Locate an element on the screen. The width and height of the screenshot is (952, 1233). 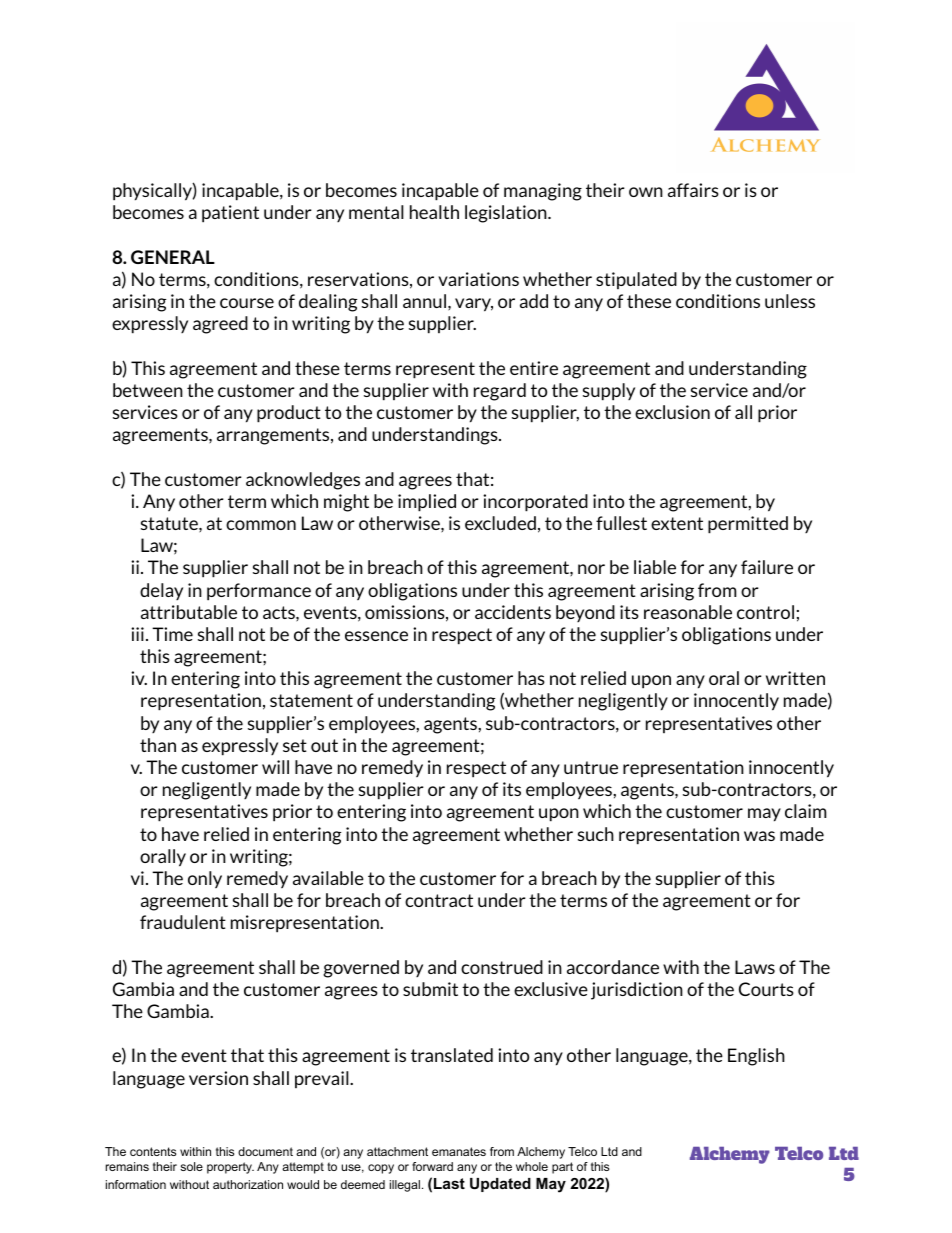
sole is located at coordinates (191, 1166).
